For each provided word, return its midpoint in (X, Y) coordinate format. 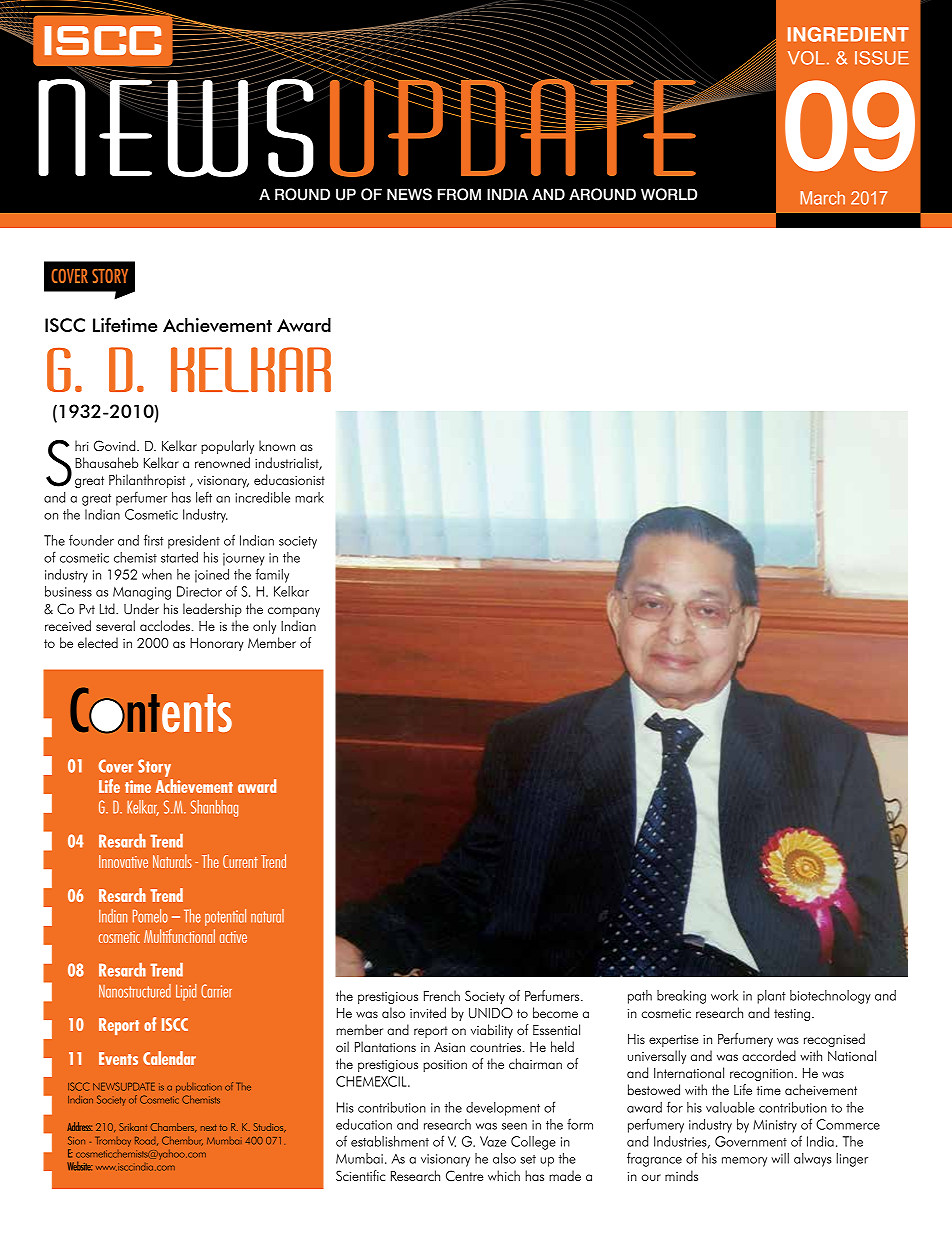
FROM (459, 194)
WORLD (669, 194)
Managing (142, 593)
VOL (806, 58)
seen (514, 1126)
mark (309, 497)
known (277, 445)
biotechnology (830, 997)
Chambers (173, 1127)
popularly (227, 447)
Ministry (775, 1126)
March (822, 198)
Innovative (123, 861)
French (442, 995)
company (294, 612)
